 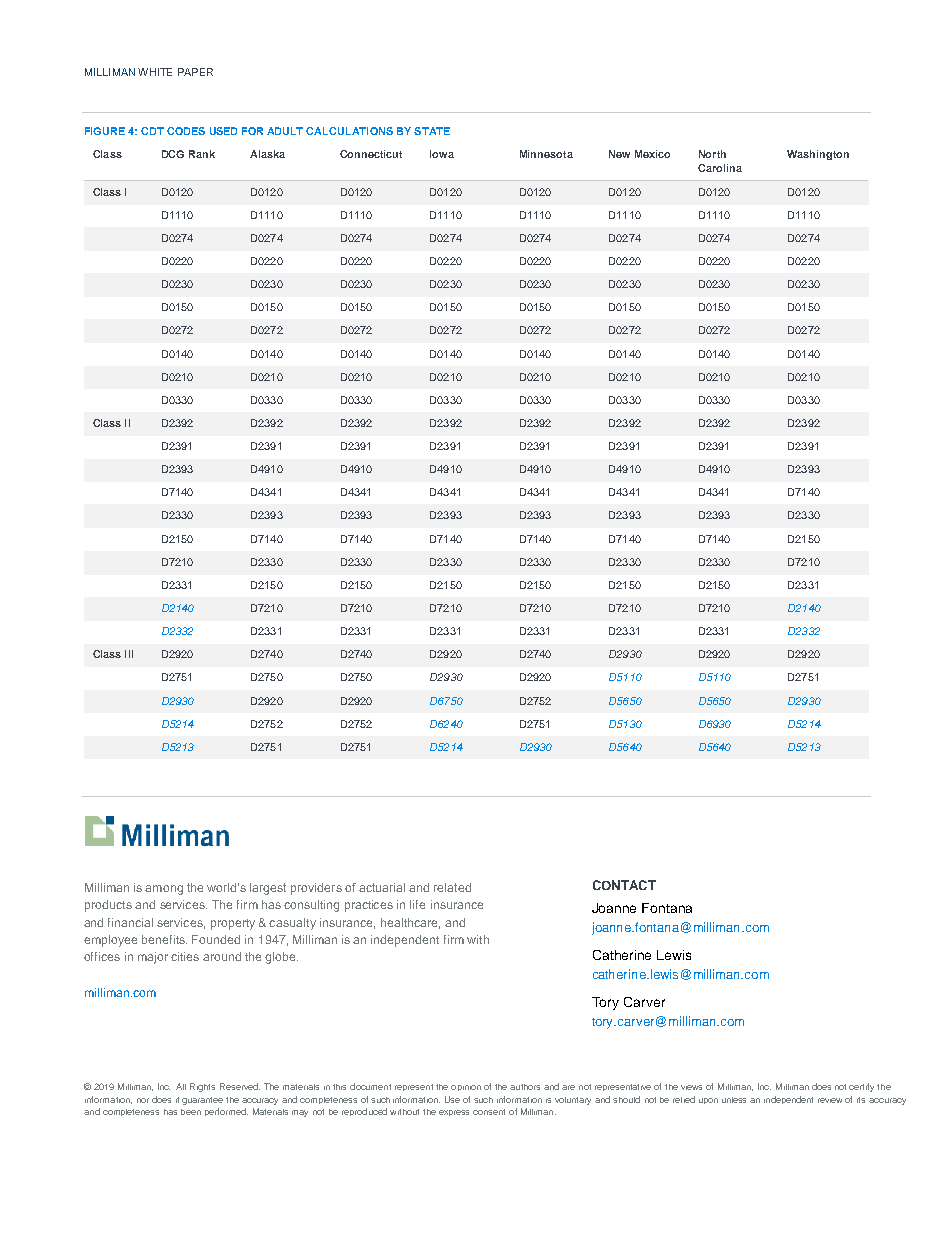 I want to click on related, so click(x=452, y=887).
